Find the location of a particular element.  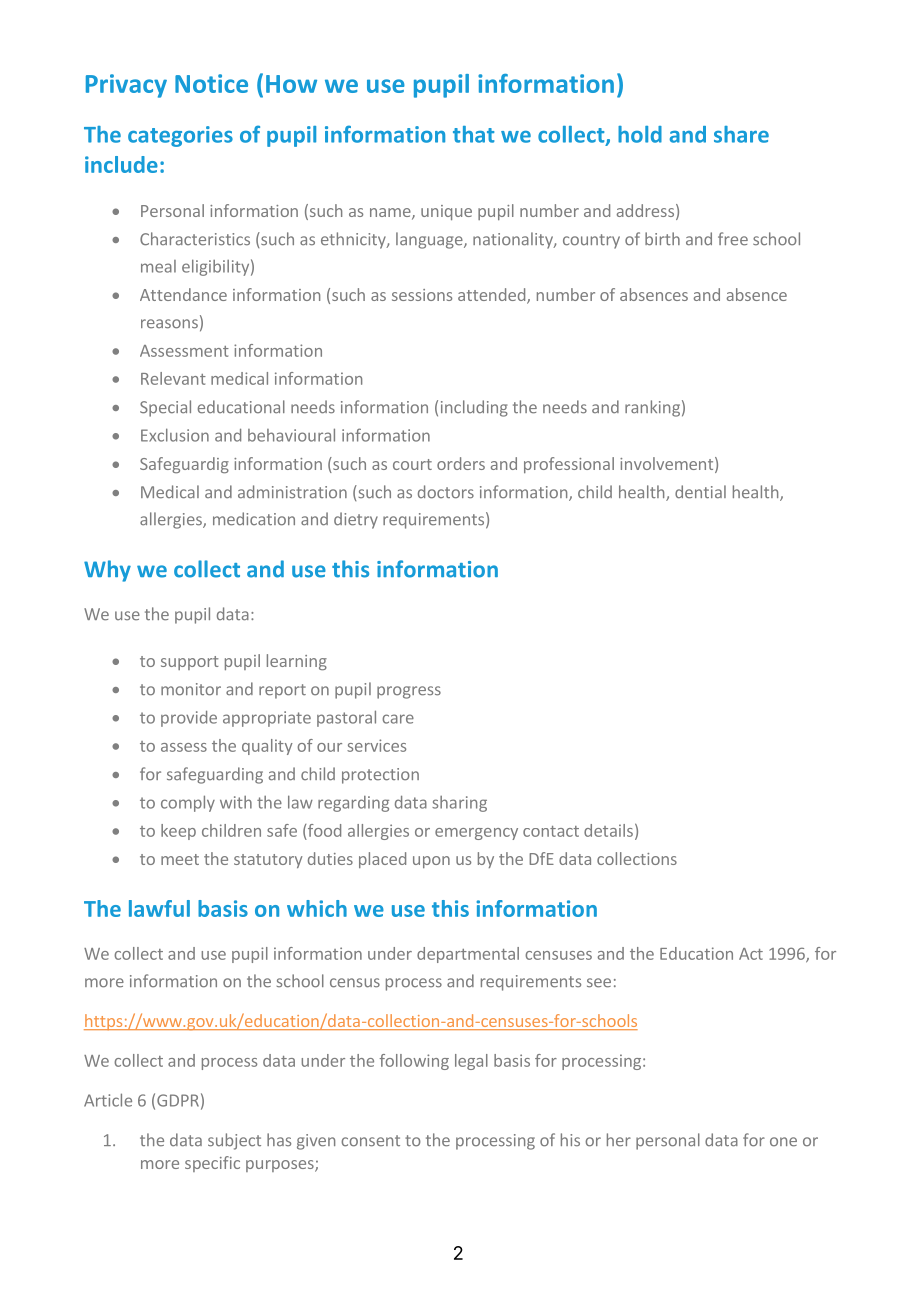

sharing is located at coordinates (459, 804).
